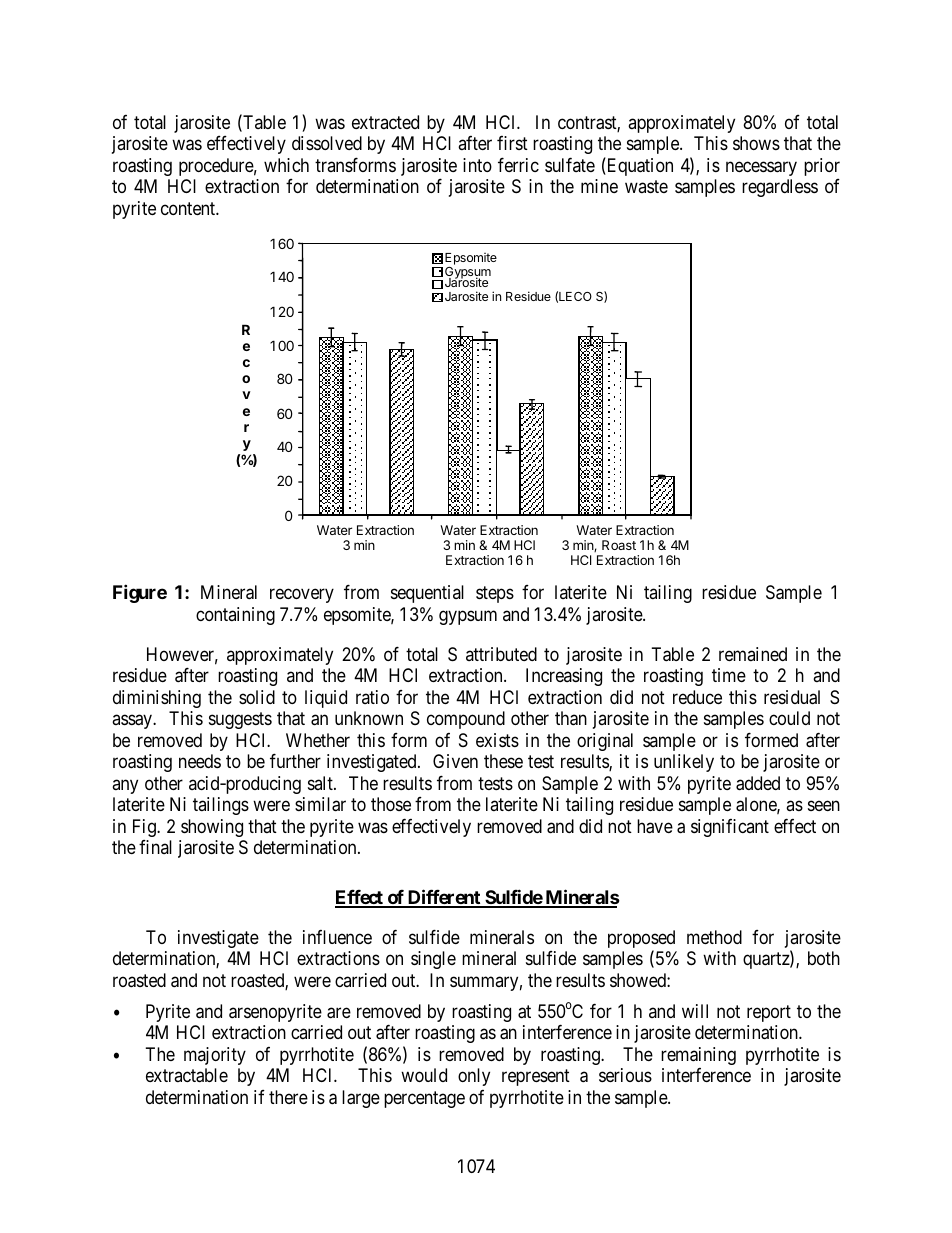 The image size is (952, 1233). I want to click on remaining, so click(698, 1056).
